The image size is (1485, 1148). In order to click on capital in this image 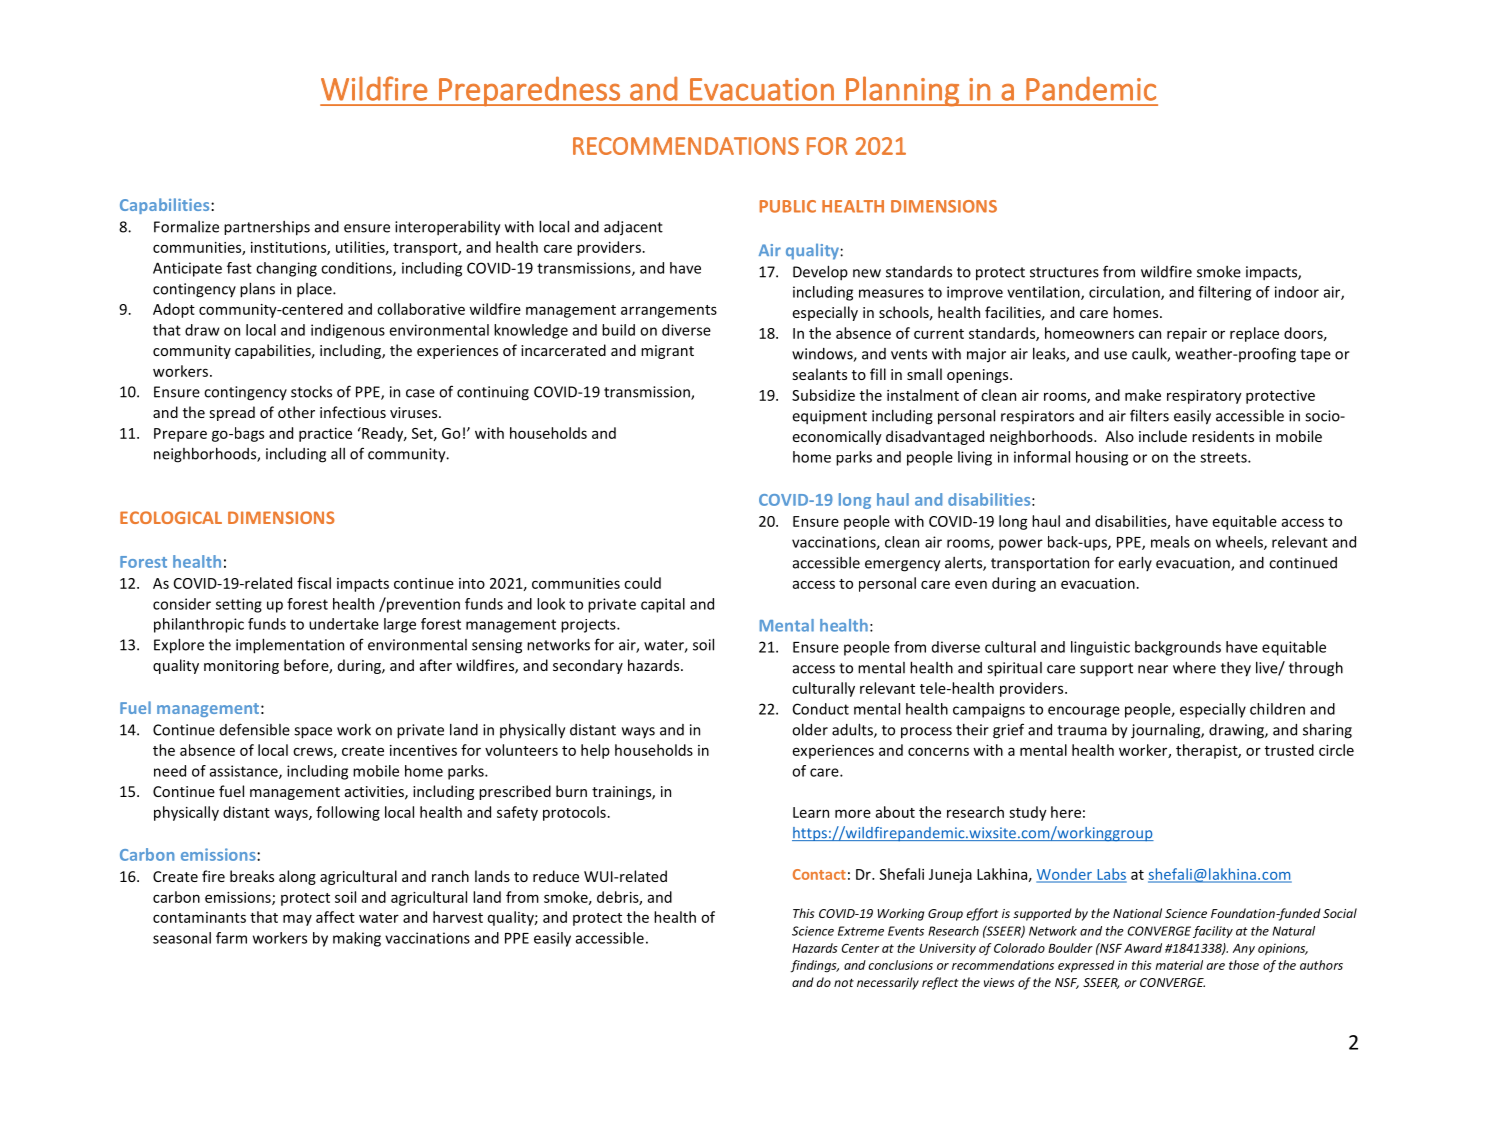, I will do `click(663, 605)`.
